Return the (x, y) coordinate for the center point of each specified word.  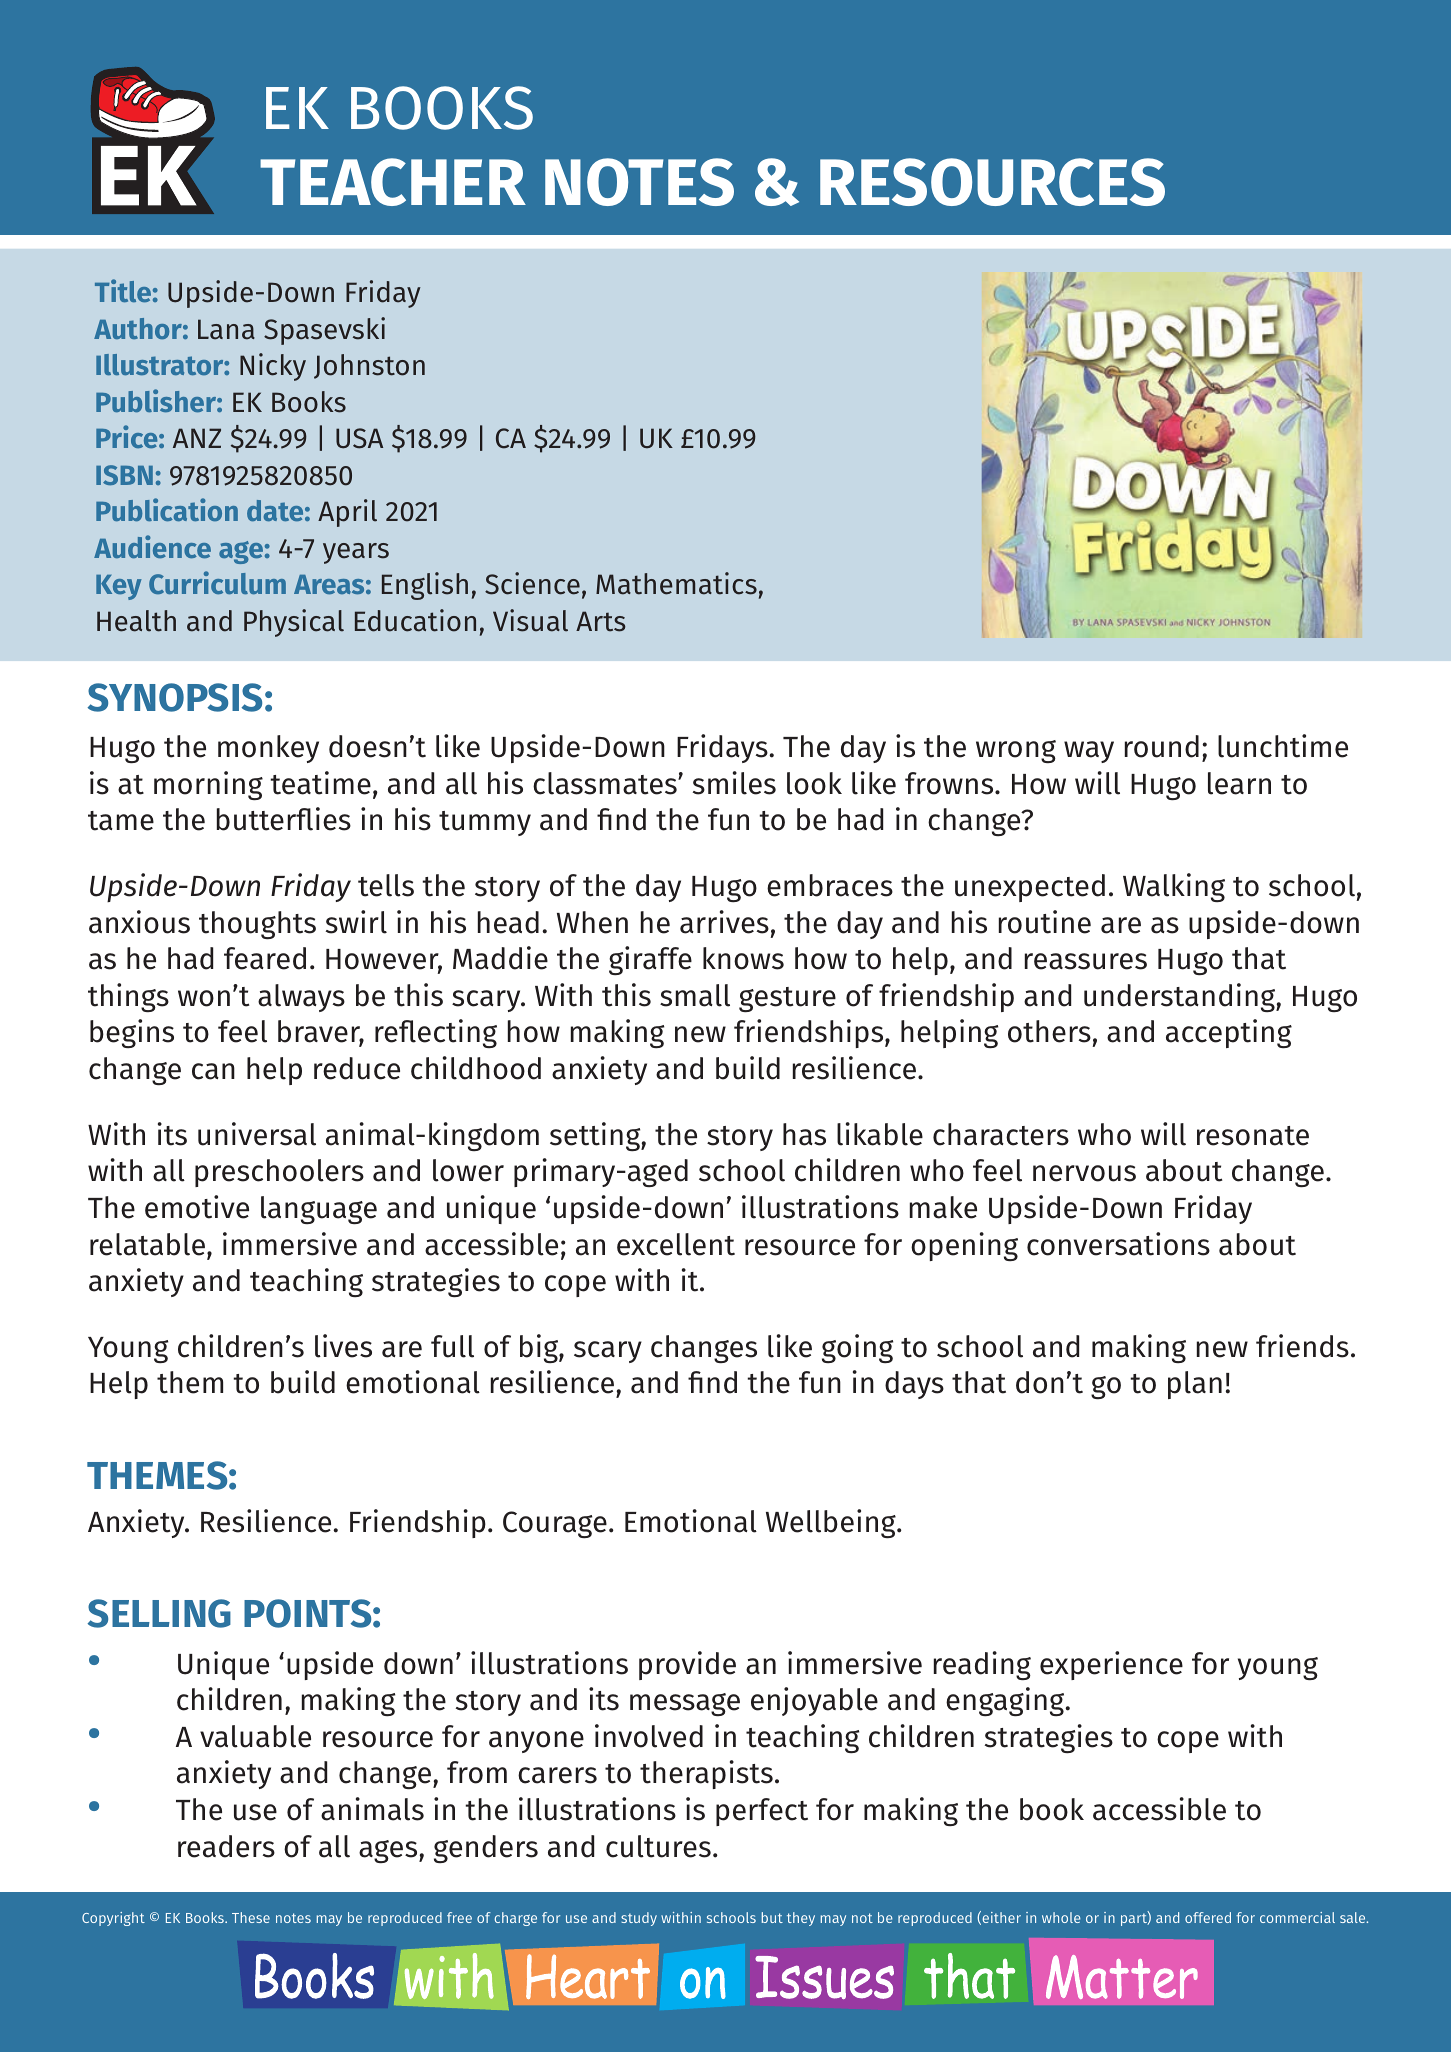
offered (1208, 1917)
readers (226, 1846)
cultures (658, 1846)
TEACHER (393, 182)
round (1162, 746)
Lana (226, 329)
